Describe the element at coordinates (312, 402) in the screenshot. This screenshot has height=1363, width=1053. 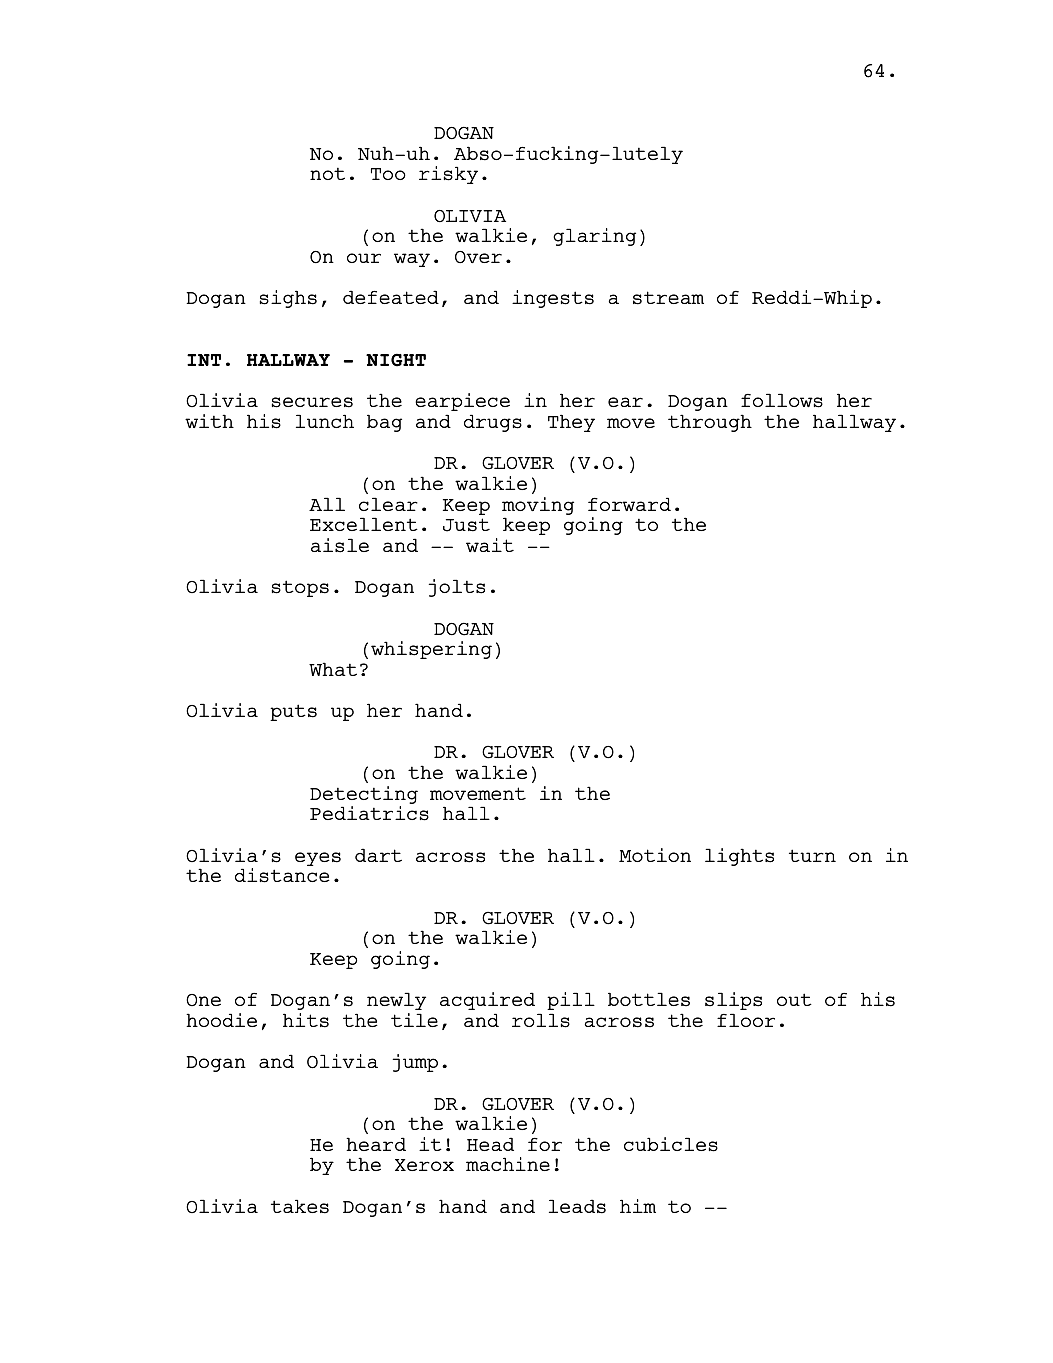
I see `secures` at that location.
